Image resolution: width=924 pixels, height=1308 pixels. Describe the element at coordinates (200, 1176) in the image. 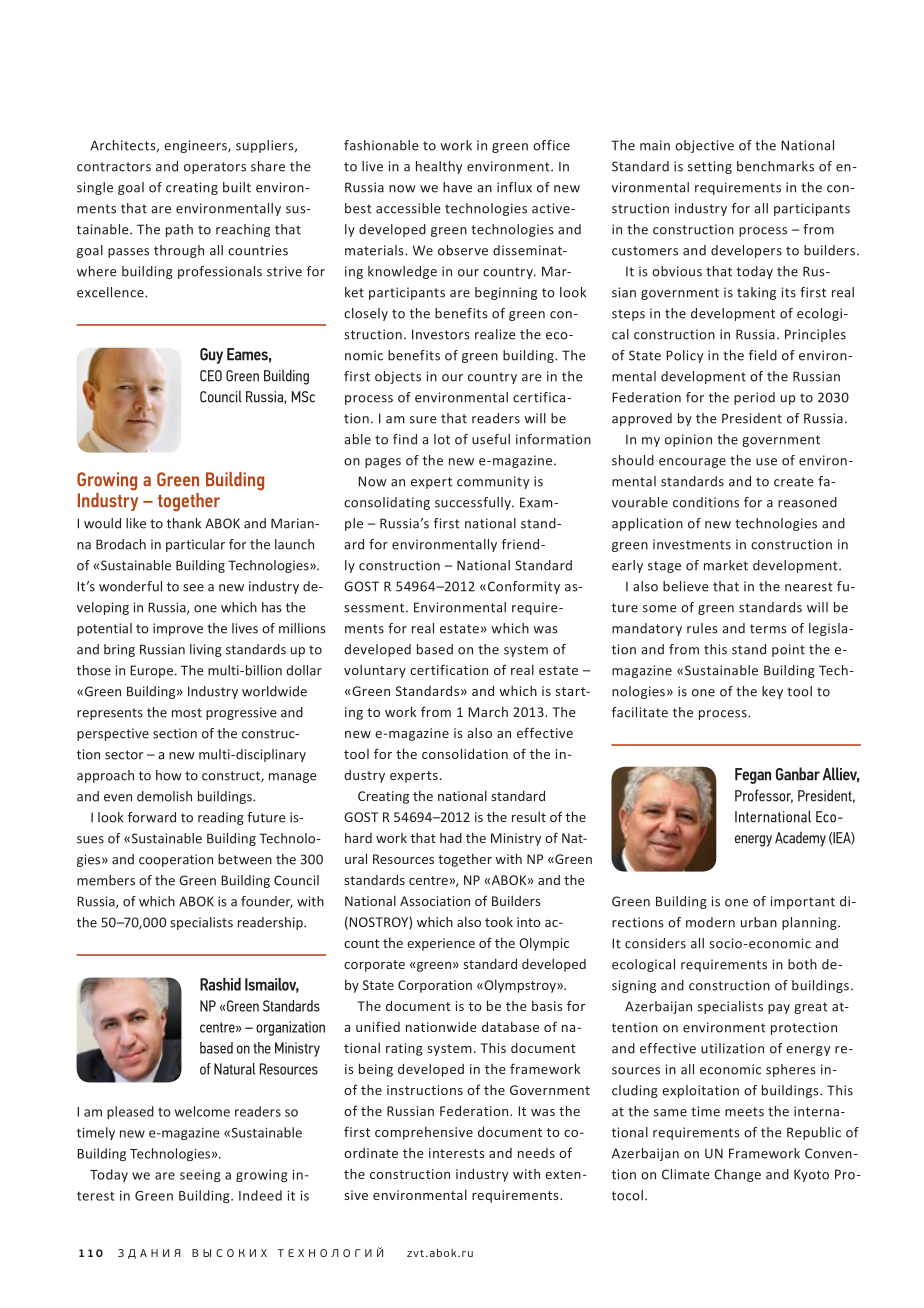

I see `seeing` at that location.
